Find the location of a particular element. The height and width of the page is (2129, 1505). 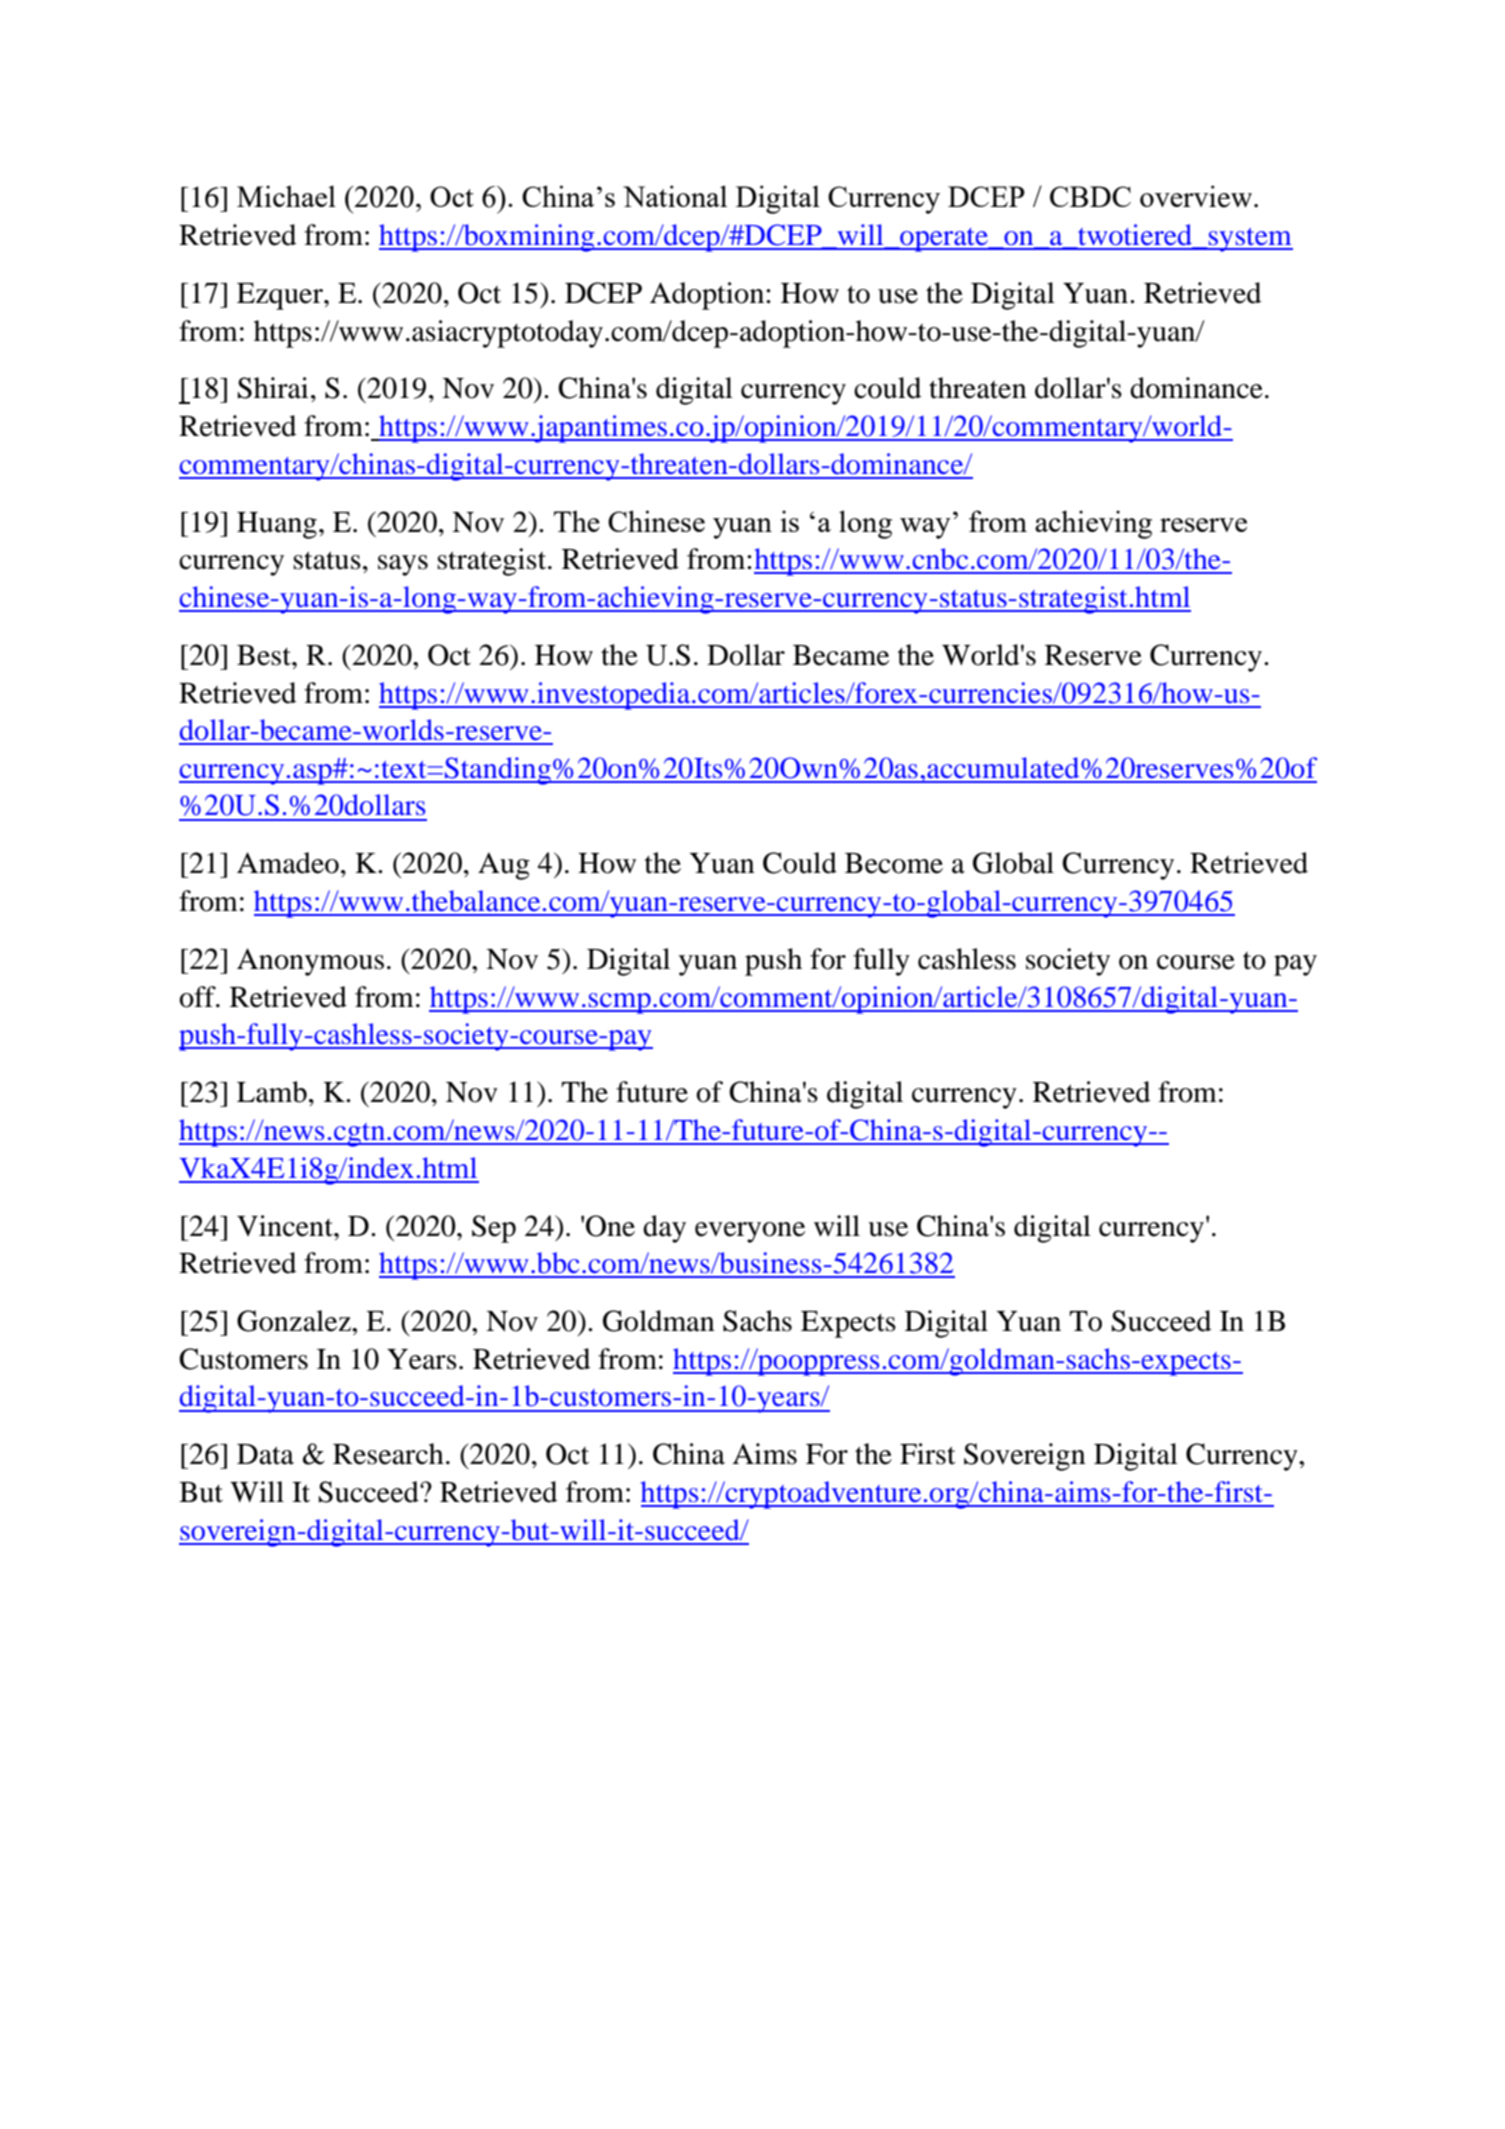

Aug is located at coordinates (504, 866).
